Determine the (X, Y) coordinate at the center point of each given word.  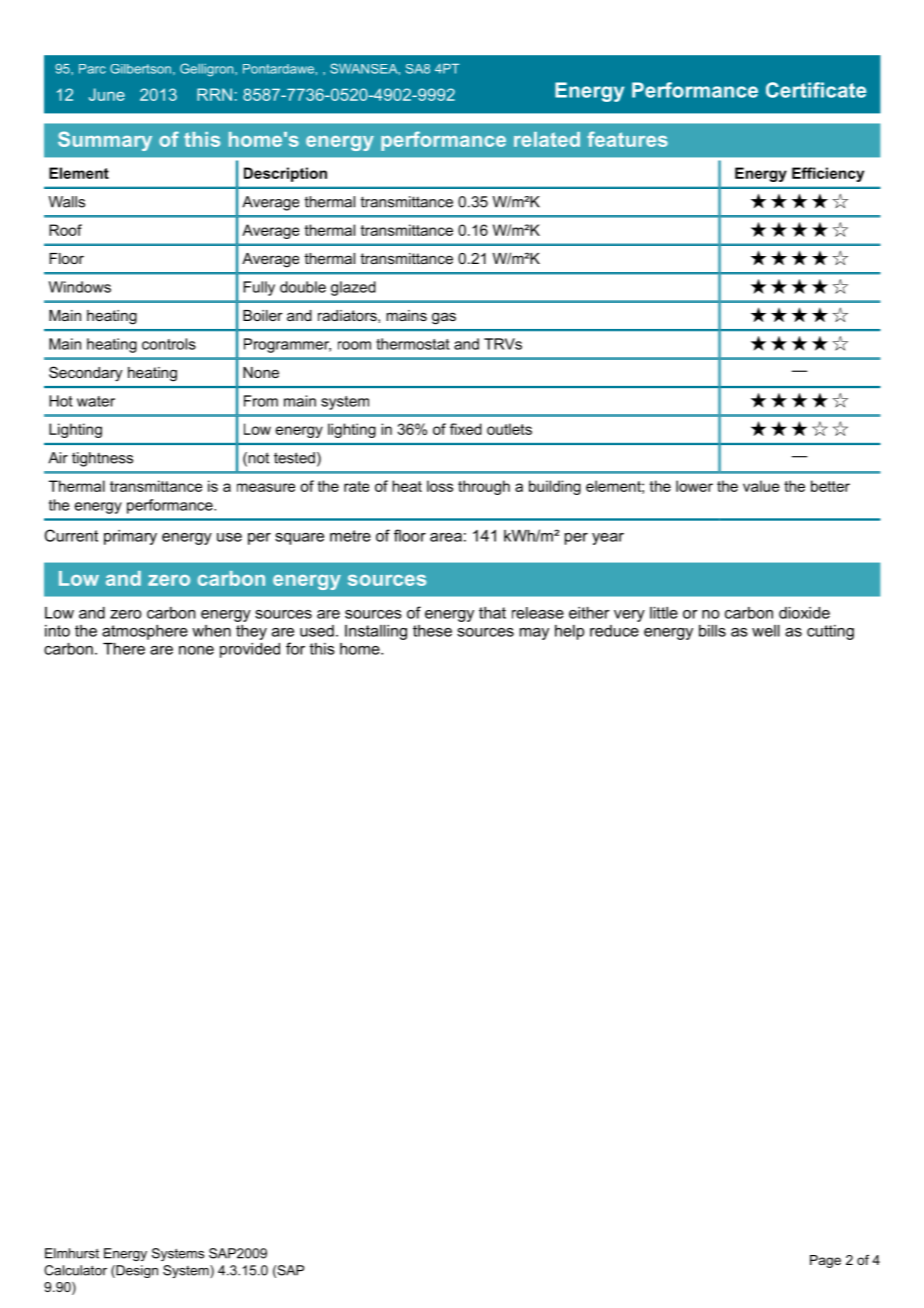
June (107, 94)
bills (712, 631)
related (547, 139)
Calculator (75, 1270)
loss (440, 486)
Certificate (816, 90)
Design (136, 1271)
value (761, 486)
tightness (102, 459)
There (124, 649)
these (432, 631)
